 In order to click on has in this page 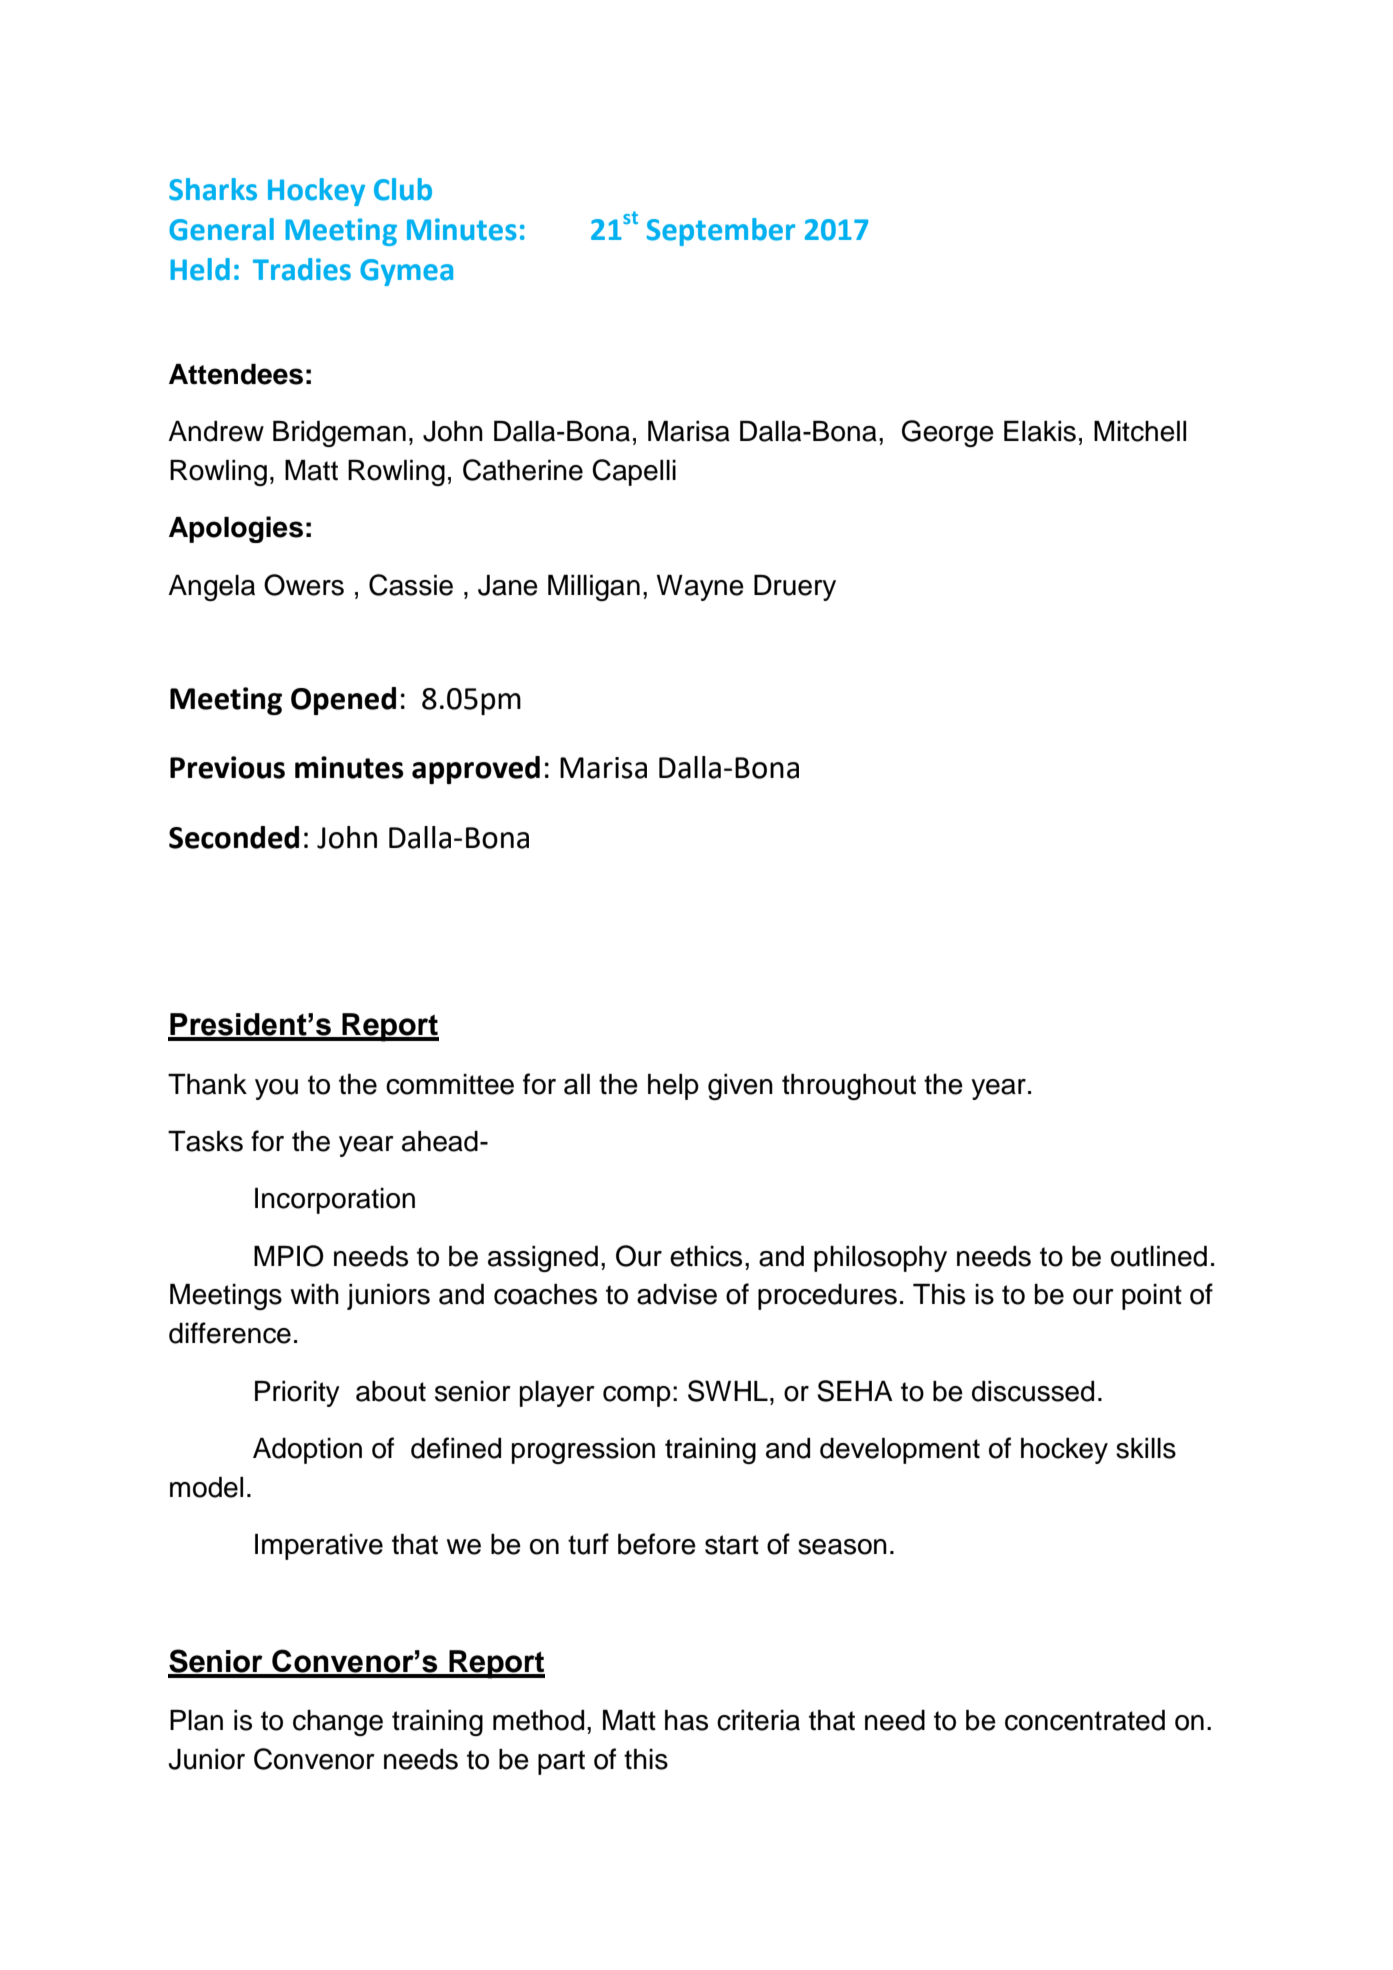, I will do `click(686, 1720)`.
